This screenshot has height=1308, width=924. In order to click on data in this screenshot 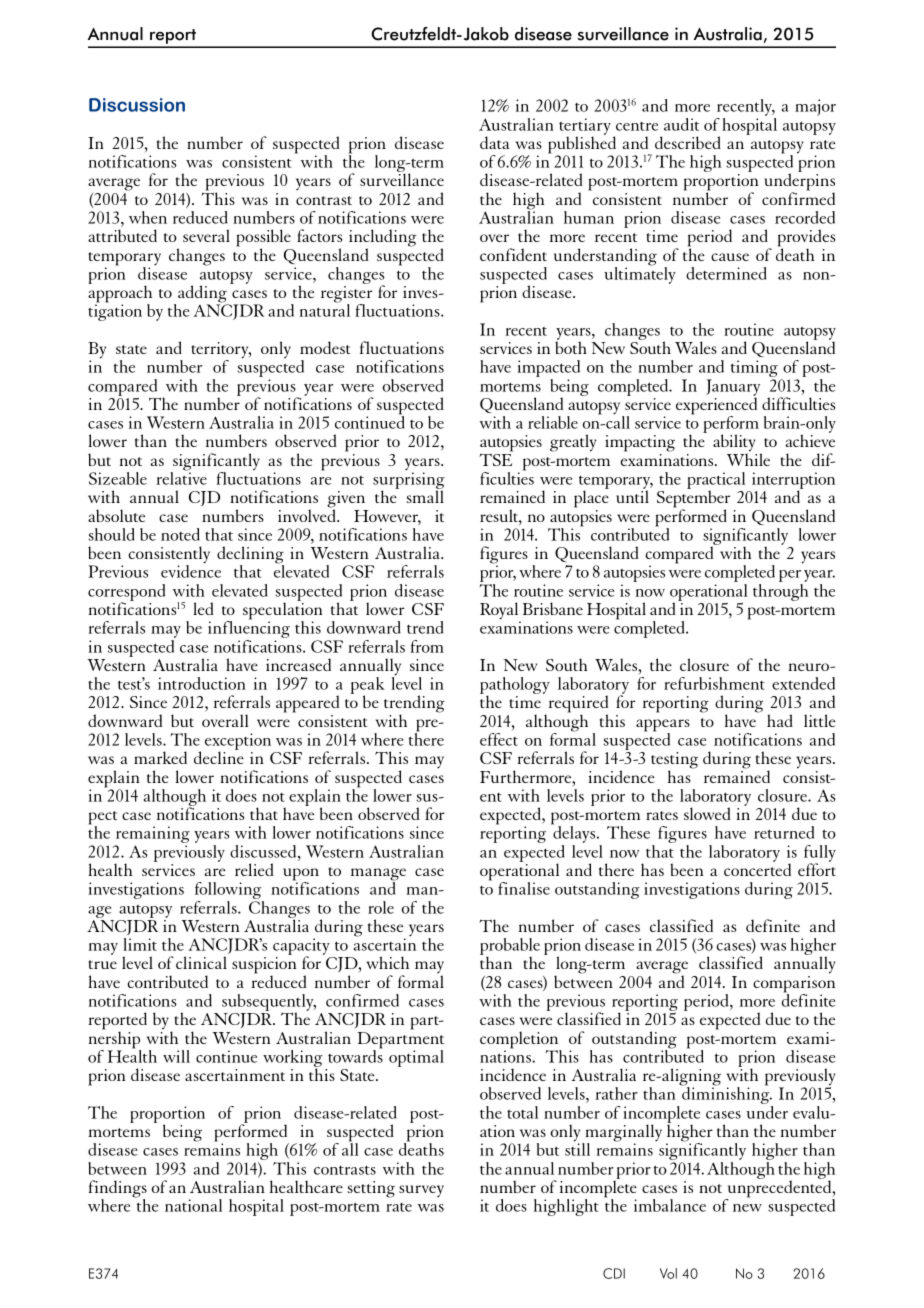, I will do `click(494, 142)`.
